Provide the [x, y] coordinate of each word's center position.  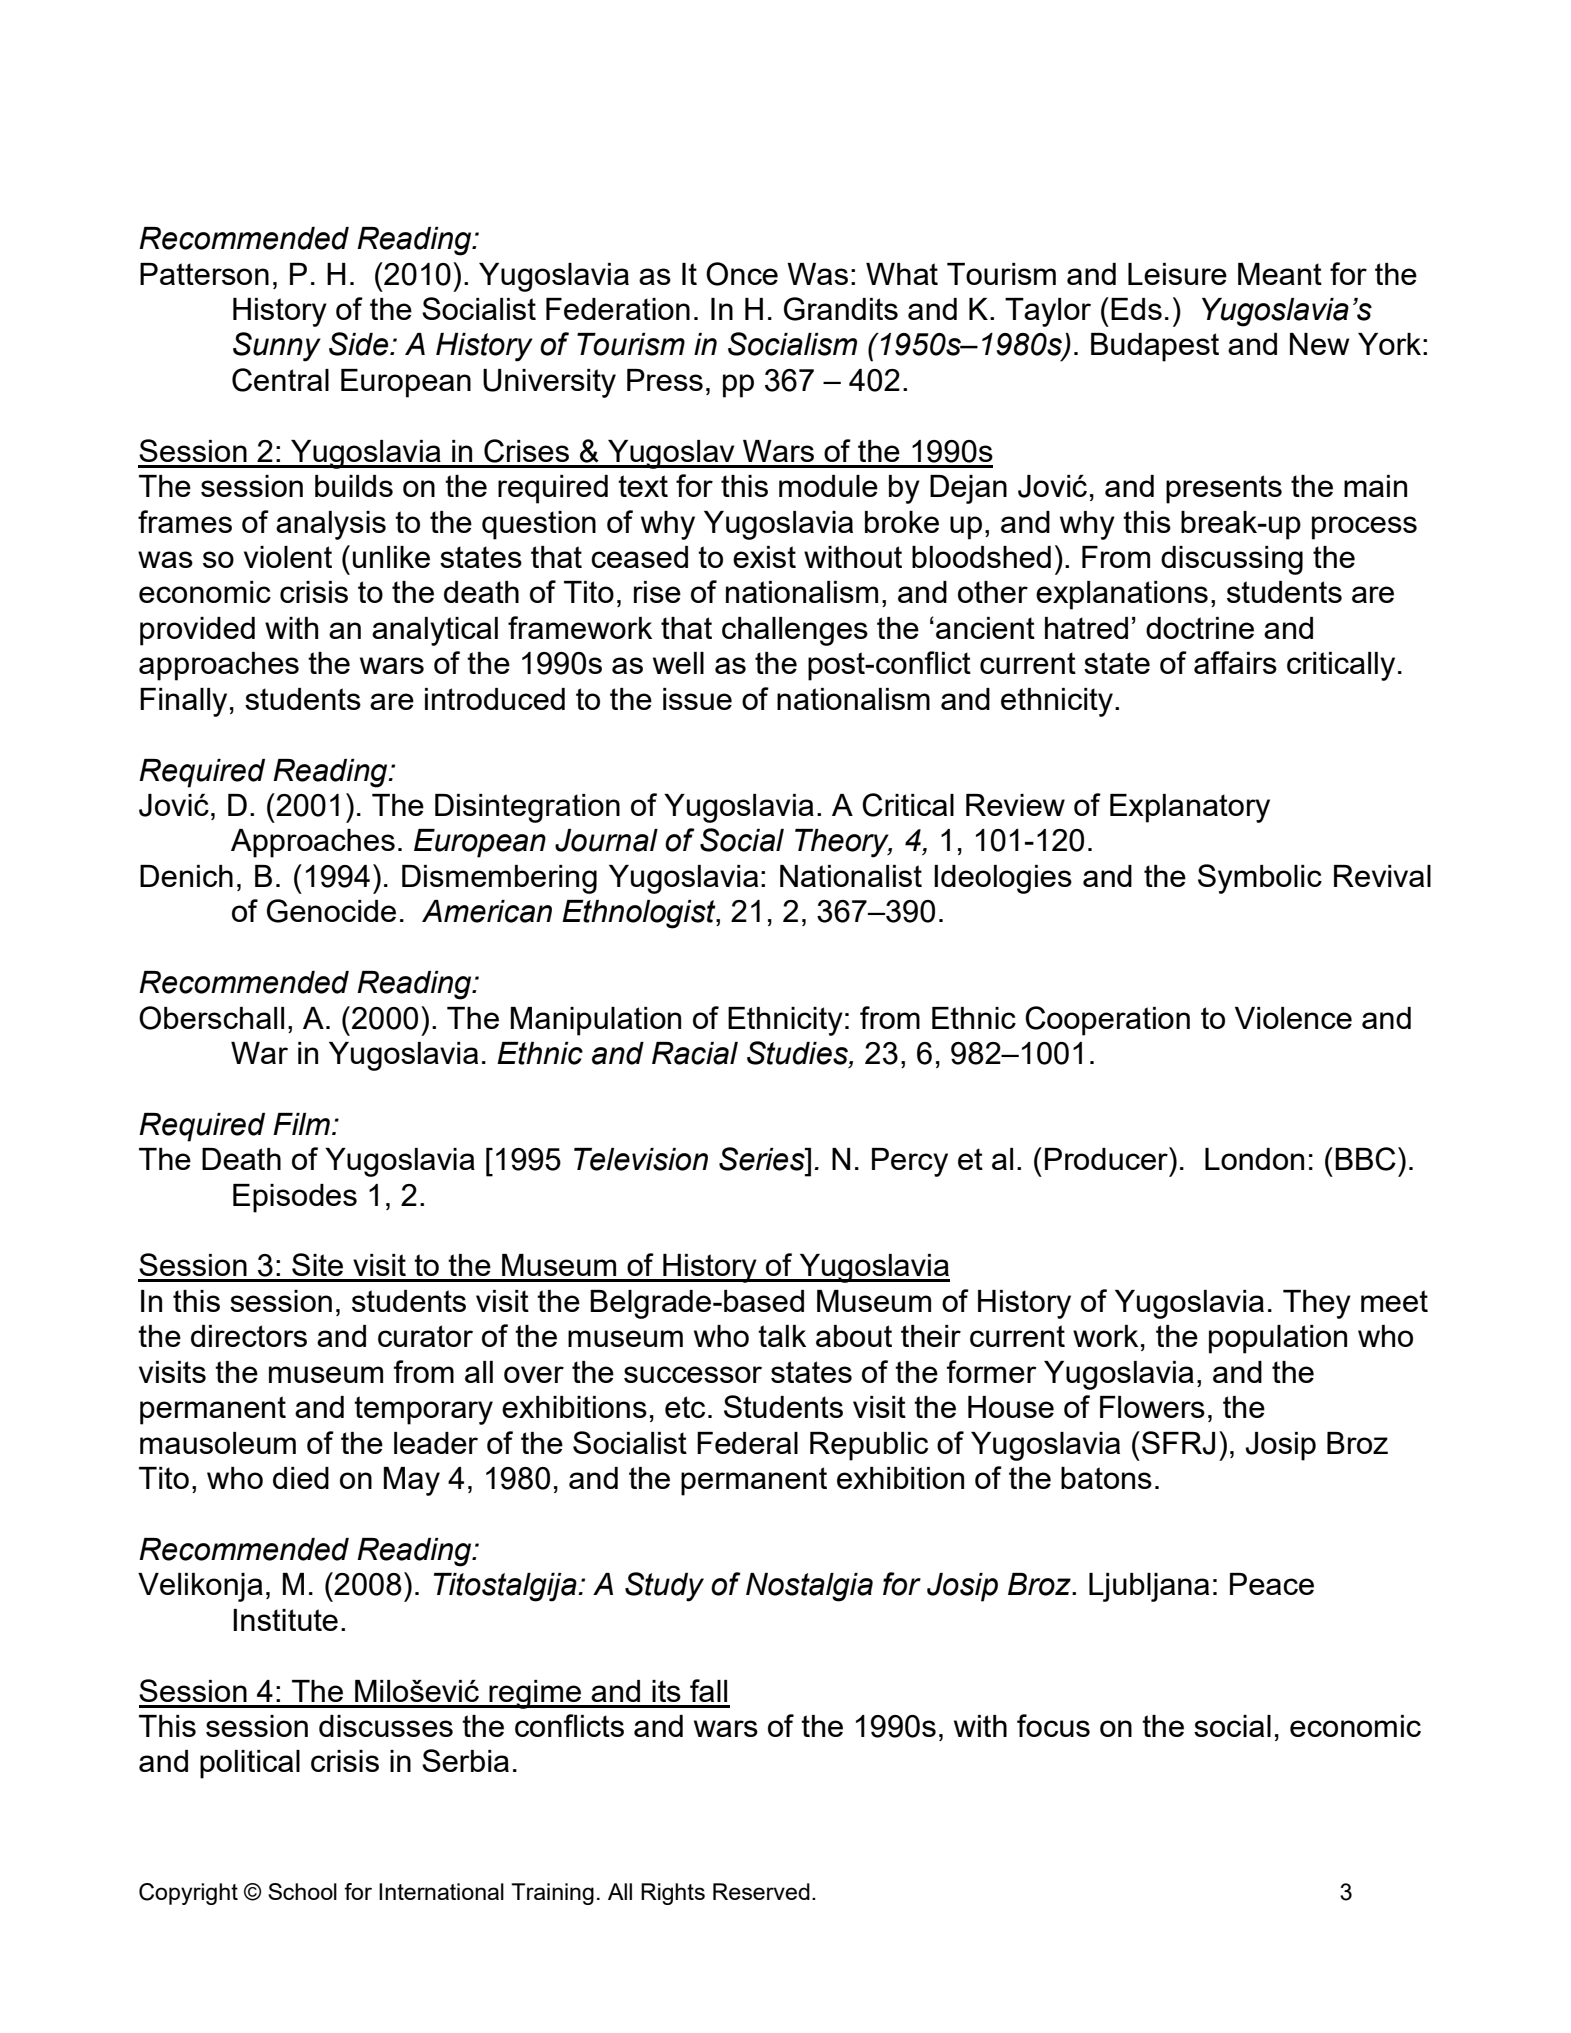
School [302, 1891]
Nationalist [851, 876]
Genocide [331, 911]
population [1278, 1339]
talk [782, 1336]
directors [249, 1336]
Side [360, 344]
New [1320, 344]
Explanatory [1190, 808]
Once [742, 274]
